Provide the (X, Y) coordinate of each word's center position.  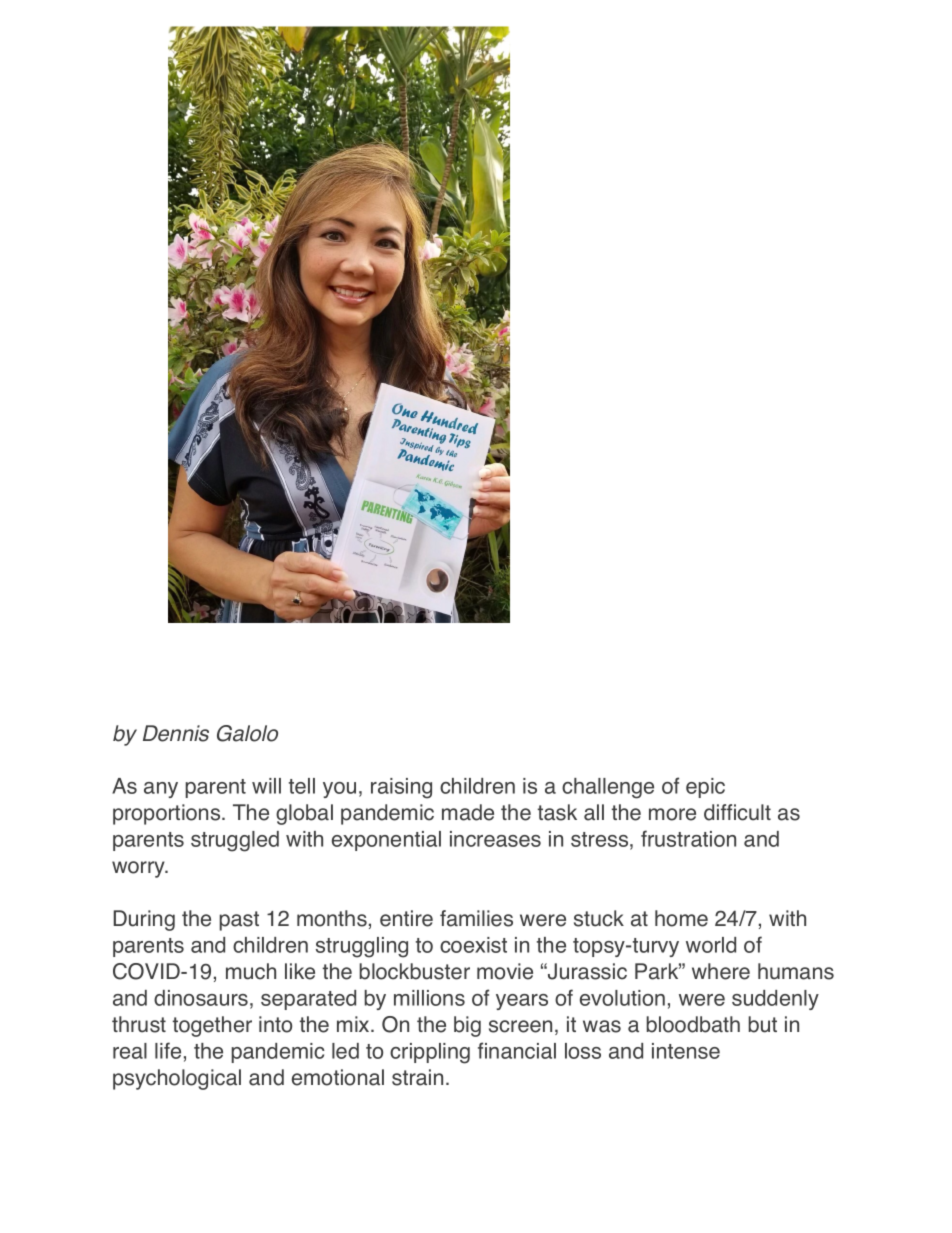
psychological (177, 1079)
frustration (688, 838)
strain (417, 1077)
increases (495, 839)
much (251, 971)
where (721, 971)
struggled (235, 841)
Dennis (176, 733)
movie (505, 971)
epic (705, 788)
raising (401, 788)
